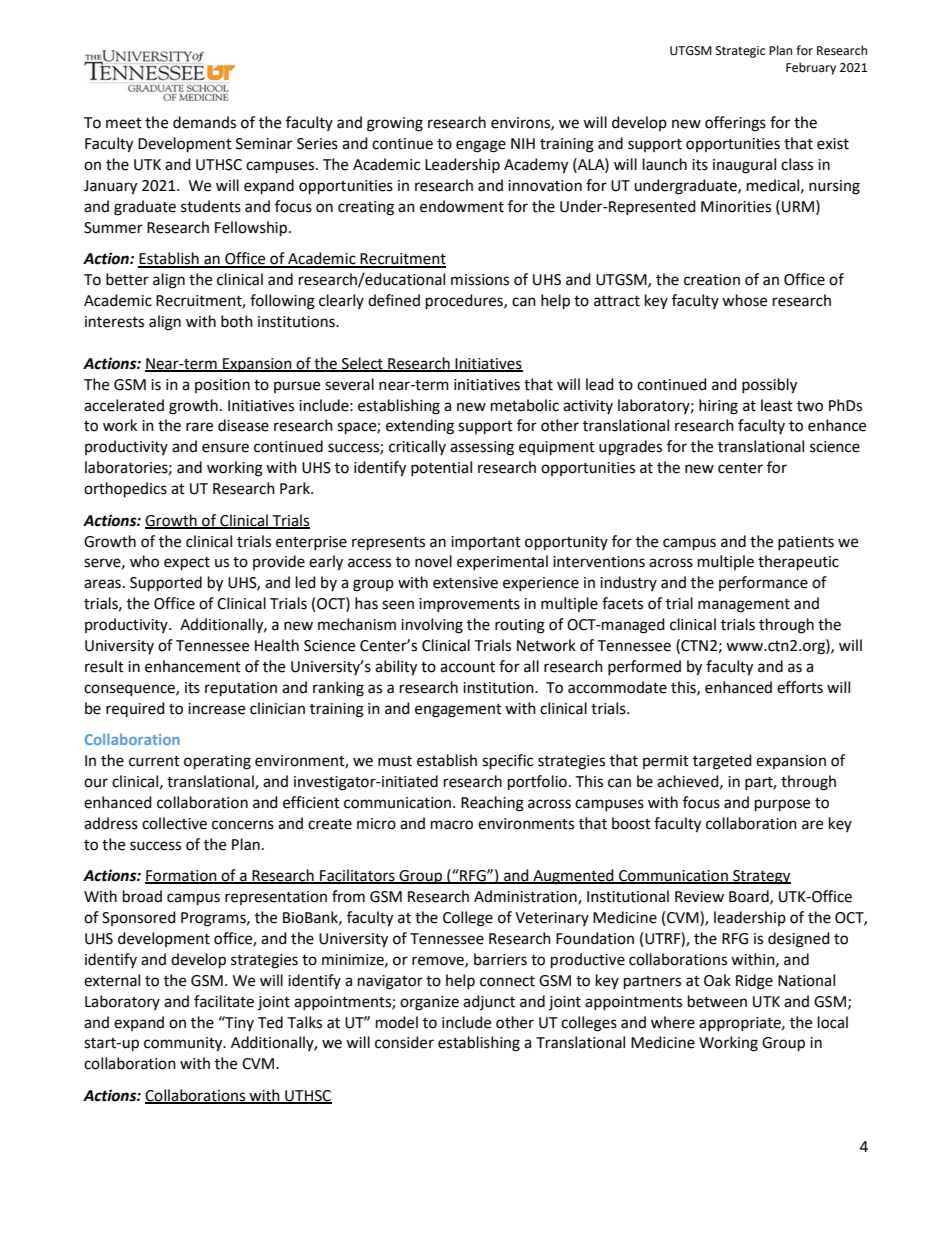 The image size is (952, 1233). Describe the element at coordinates (740, 52) in the screenshot. I see `Strategic` at that location.
